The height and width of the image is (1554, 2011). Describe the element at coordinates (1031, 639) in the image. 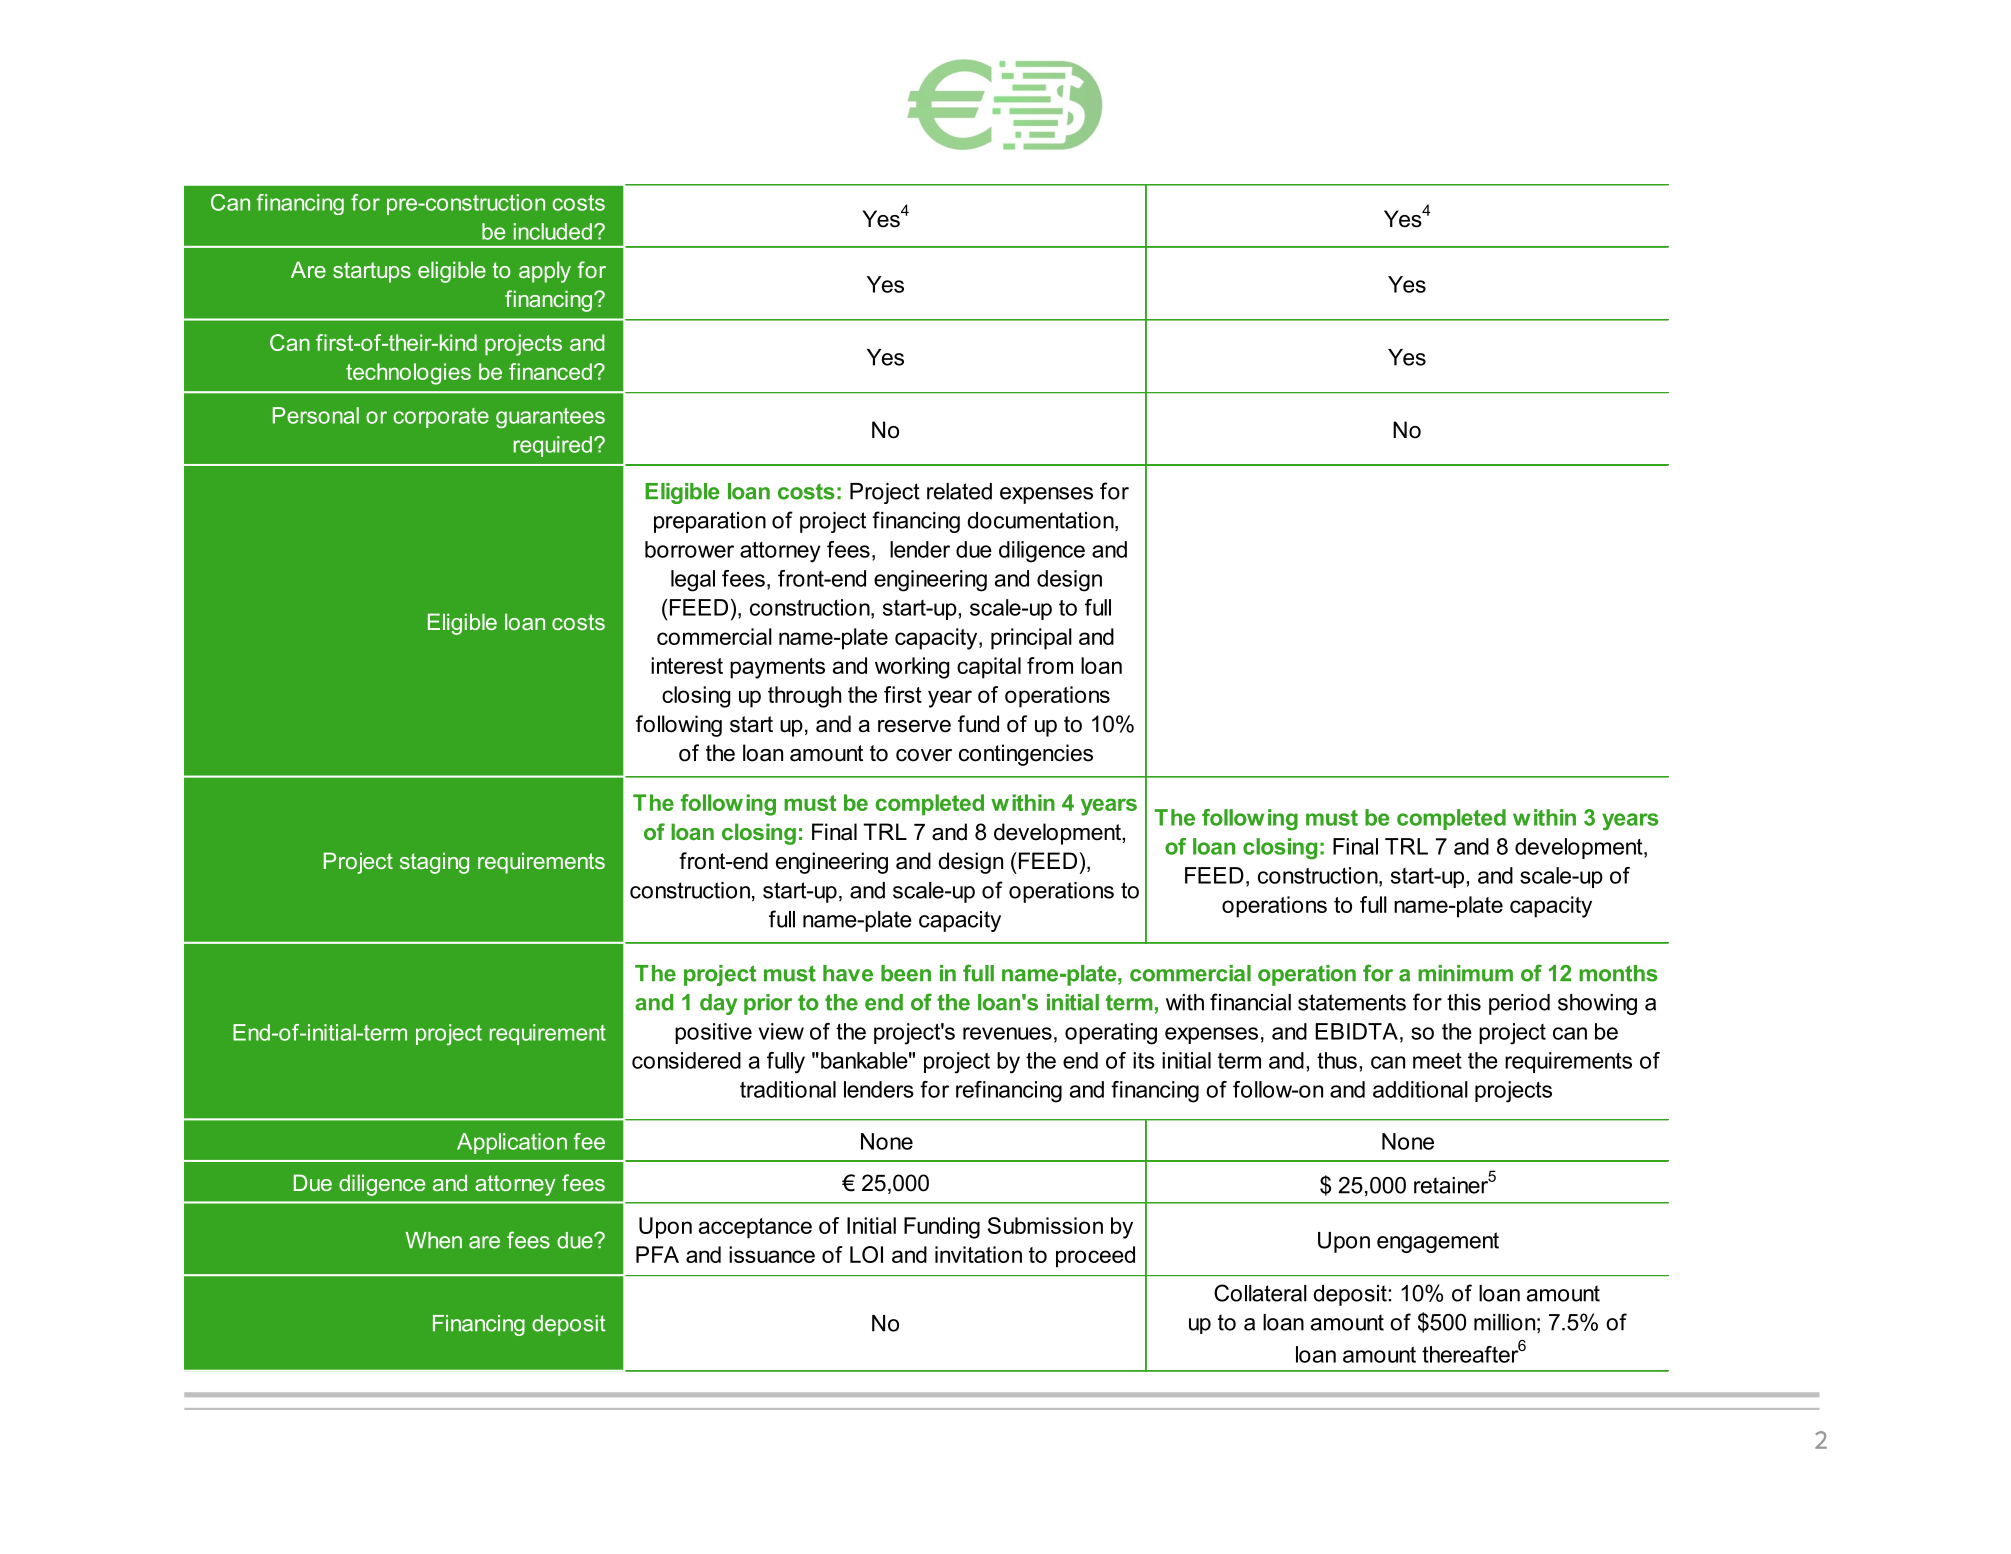

I see `principal` at that location.
